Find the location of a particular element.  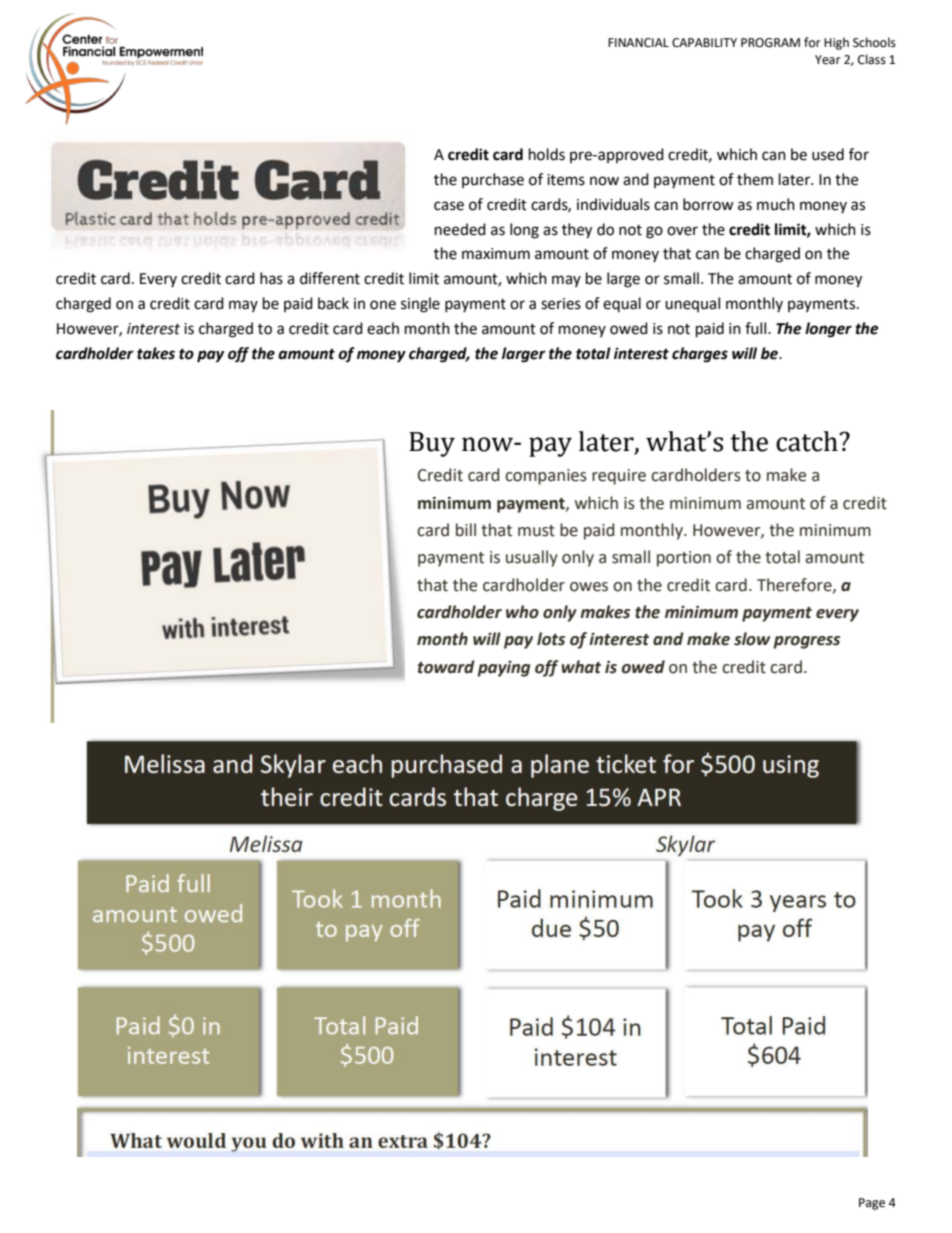

Page is located at coordinates (872, 1204).
